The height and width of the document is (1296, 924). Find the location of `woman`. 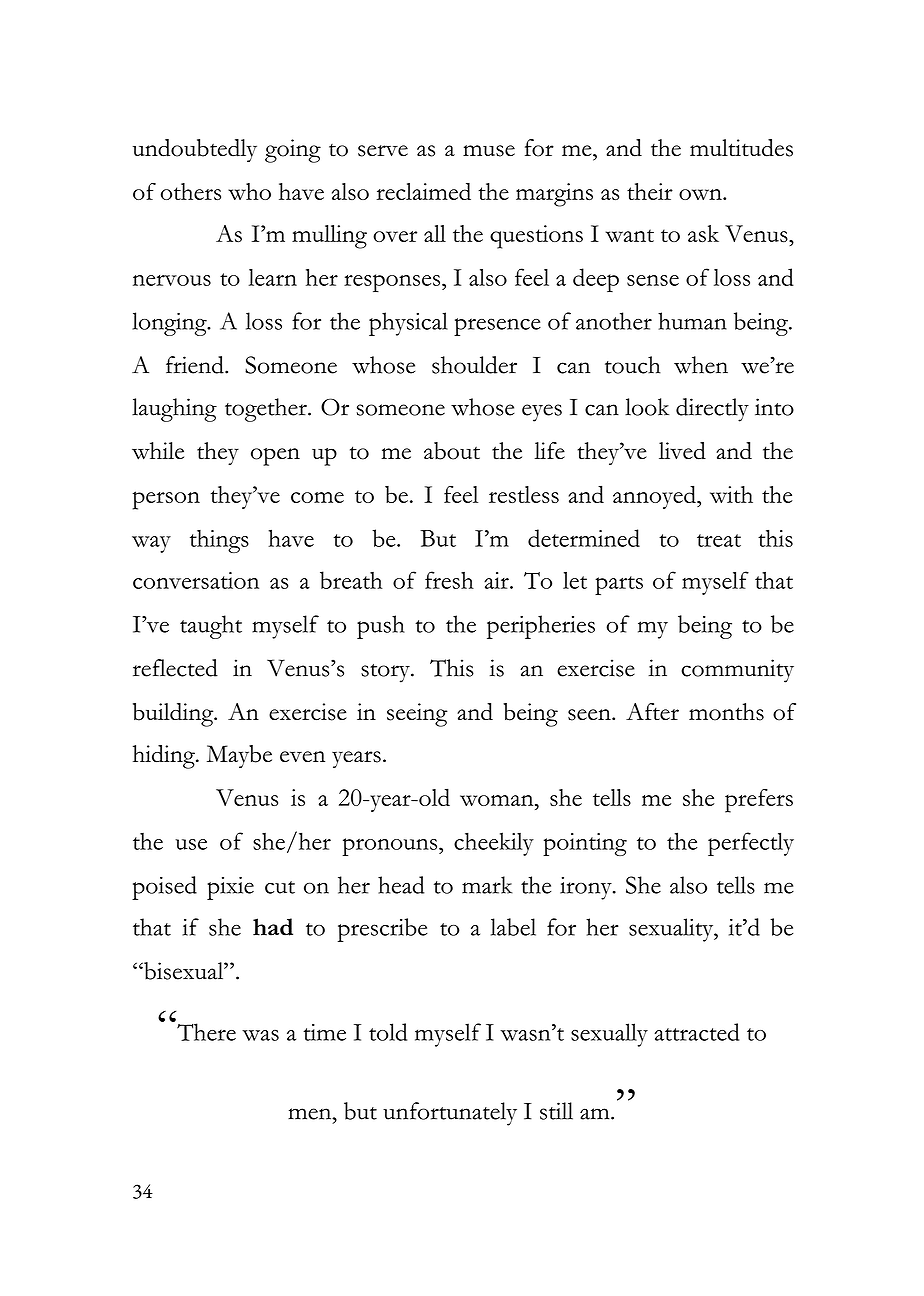

woman is located at coordinates (498, 800).
